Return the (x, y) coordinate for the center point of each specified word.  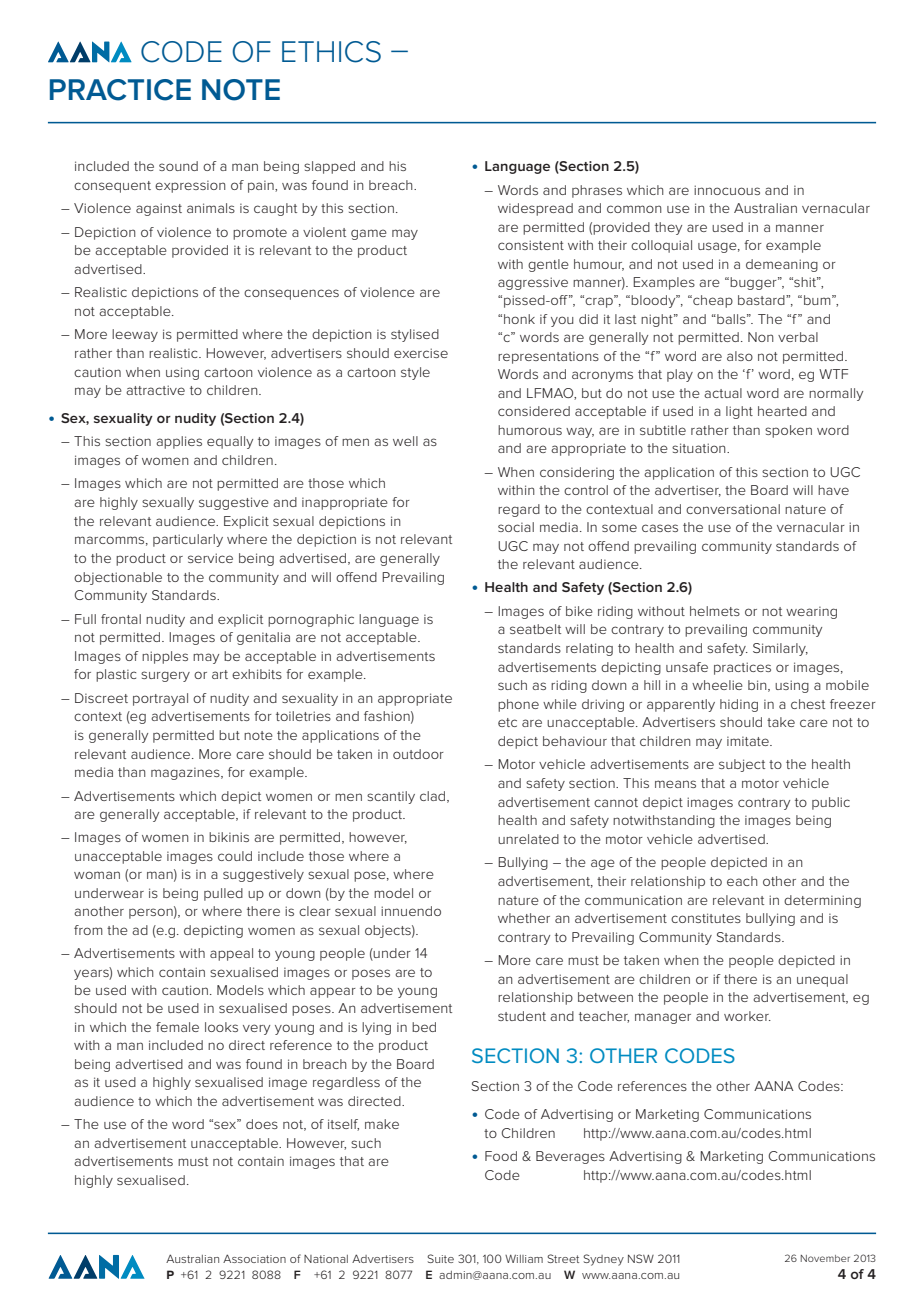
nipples (165, 657)
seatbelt (535, 629)
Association (254, 1258)
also (740, 356)
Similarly (780, 649)
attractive (155, 390)
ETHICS (331, 52)
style (415, 373)
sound (178, 166)
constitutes (706, 918)
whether (524, 918)
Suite (440, 1258)
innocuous (727, 190)
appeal (231, 954)
